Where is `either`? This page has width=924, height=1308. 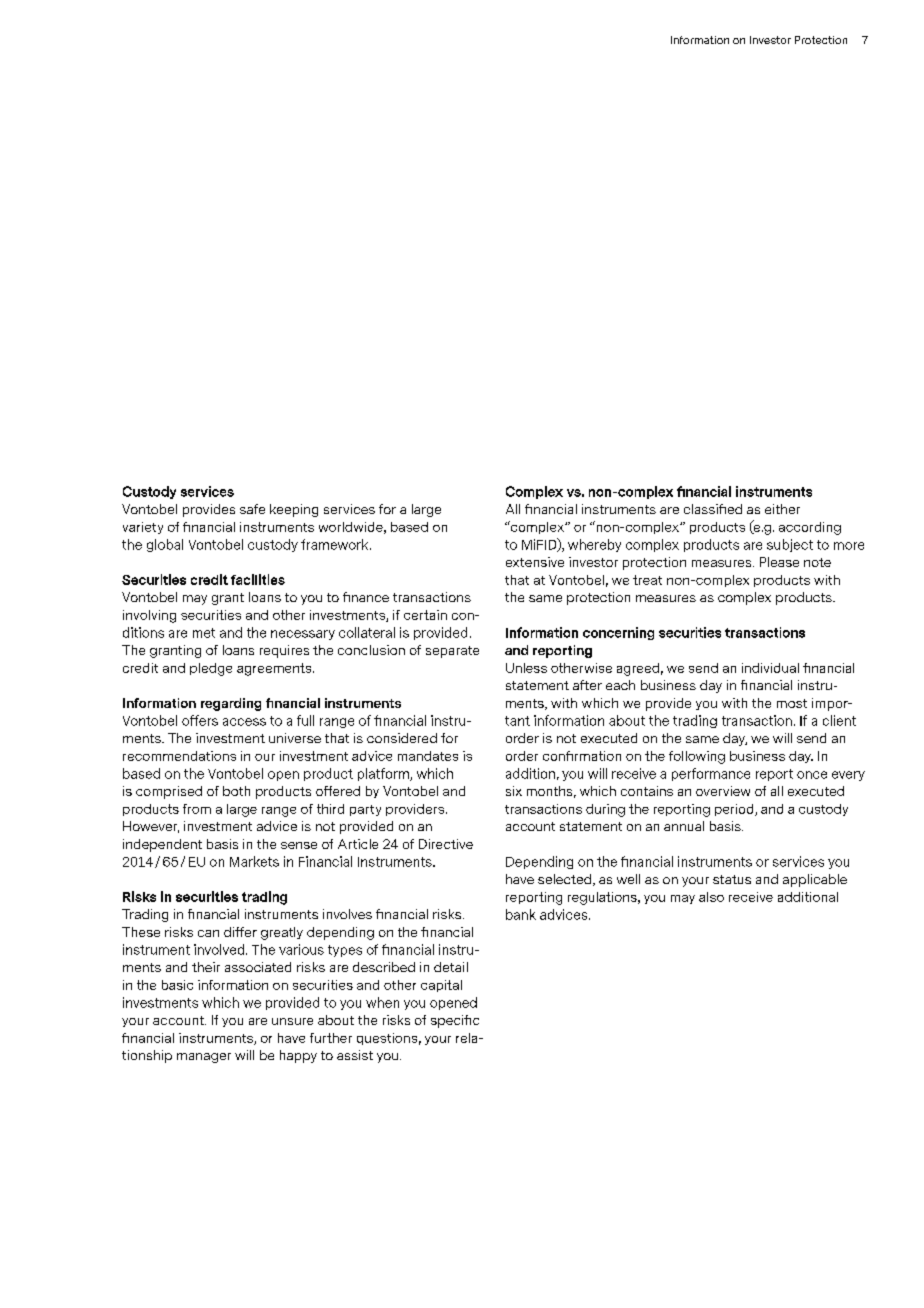 either is located at coordinates (782, 509).
